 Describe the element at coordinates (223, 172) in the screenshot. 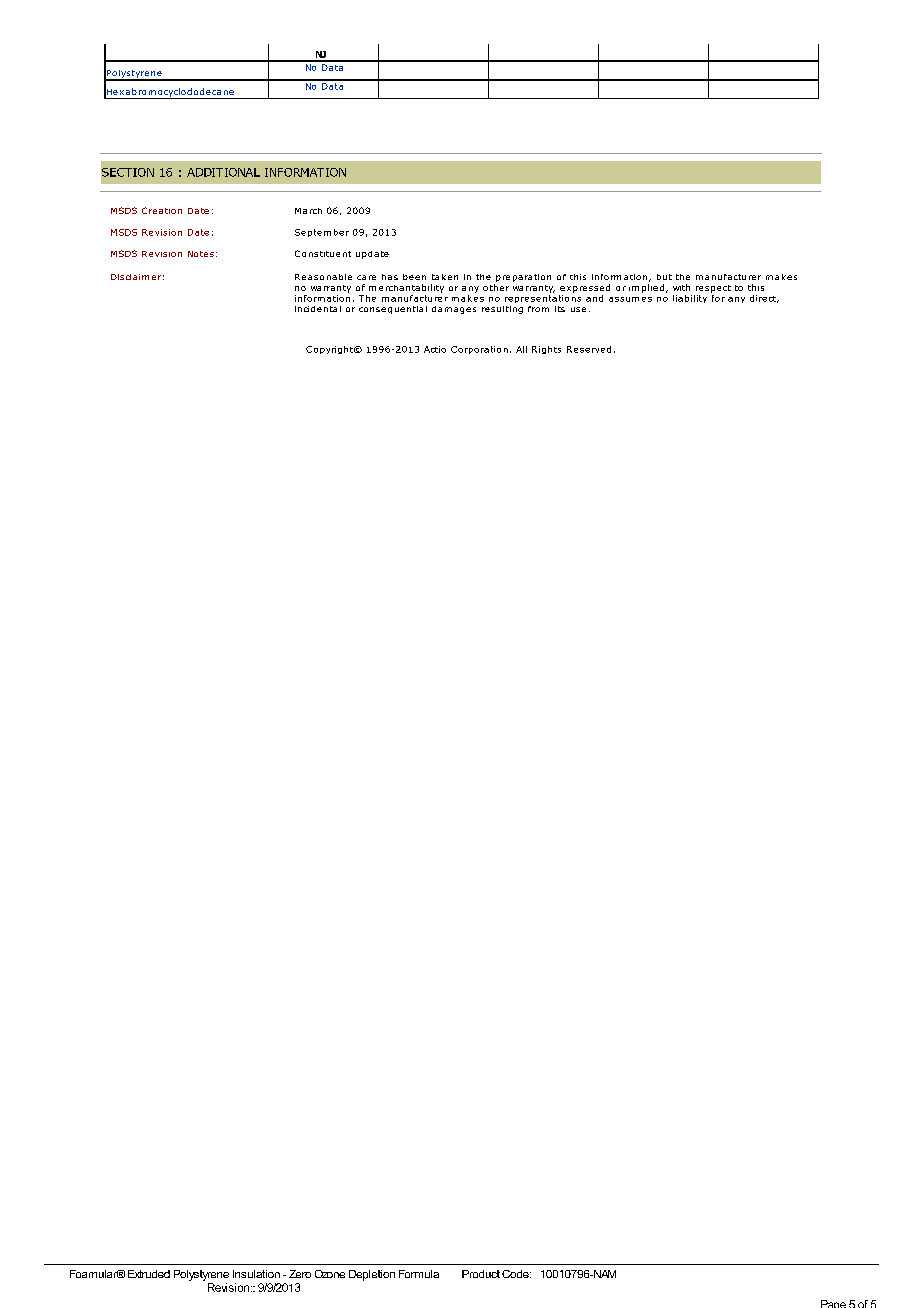

I see `ADDITIONAL` at that location.
